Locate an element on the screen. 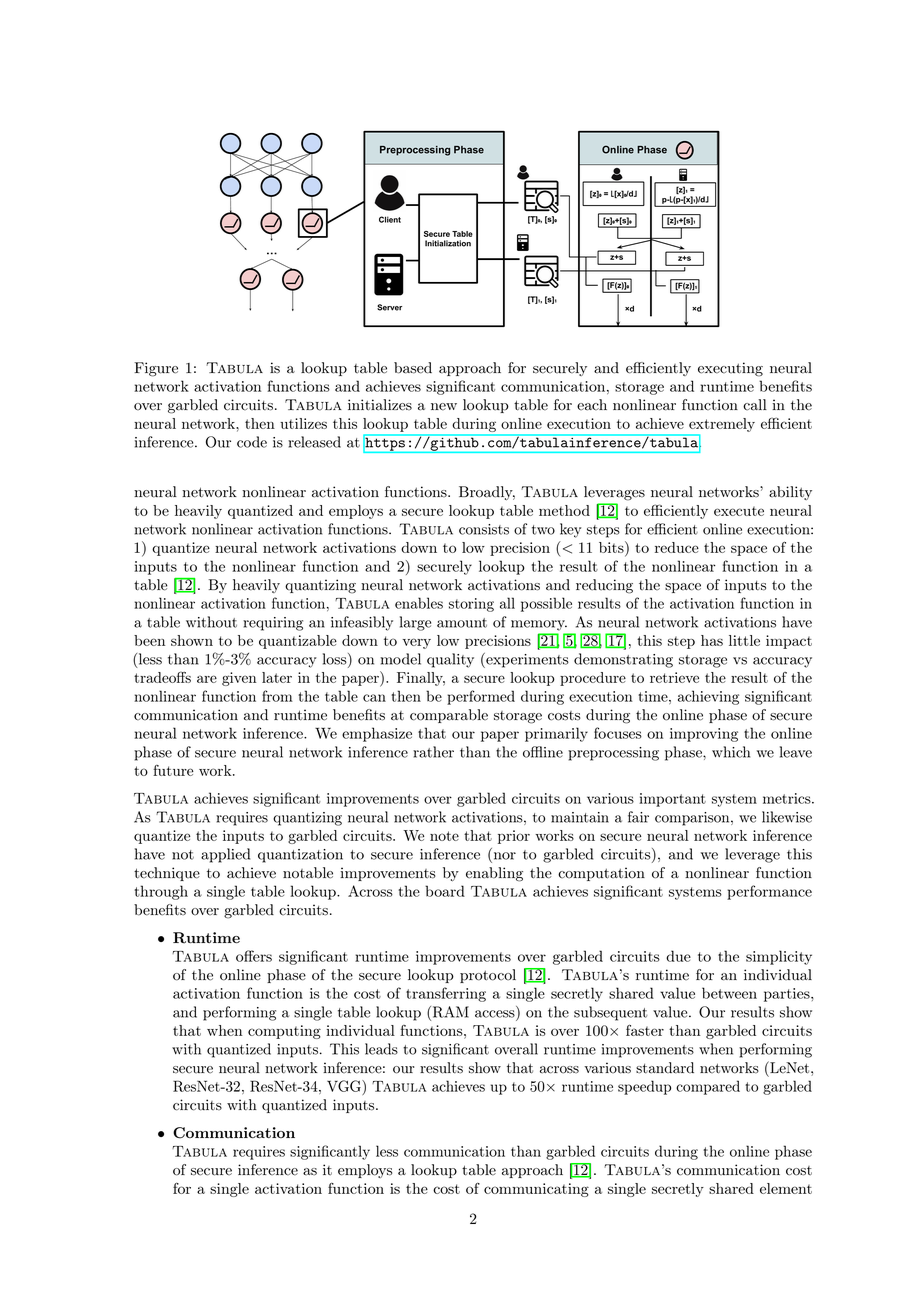  comparison is located at coordinates (692, 819).
